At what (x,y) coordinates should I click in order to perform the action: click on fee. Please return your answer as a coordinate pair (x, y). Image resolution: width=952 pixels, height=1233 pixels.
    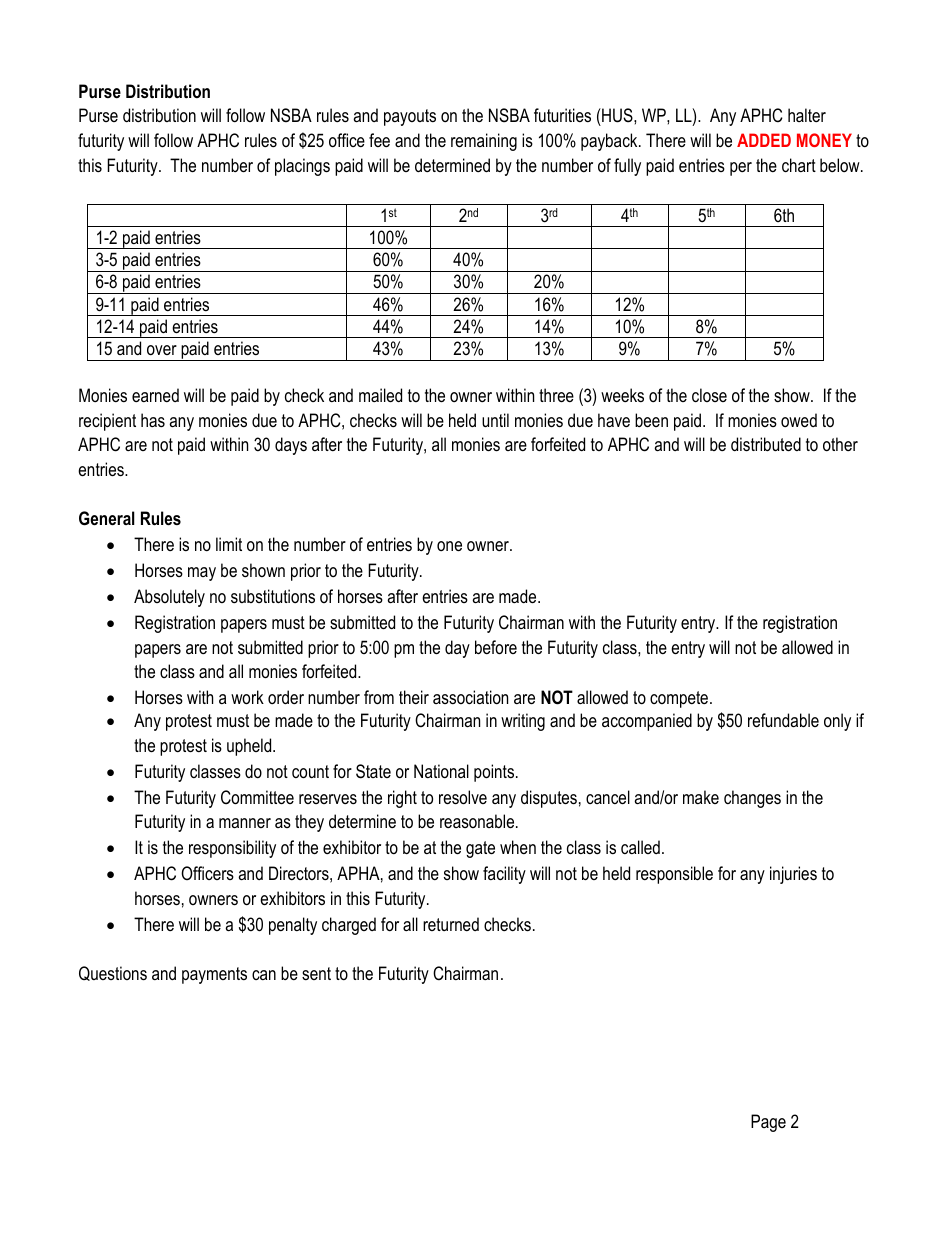
    Looking at the image, I should click on (379, 140).
